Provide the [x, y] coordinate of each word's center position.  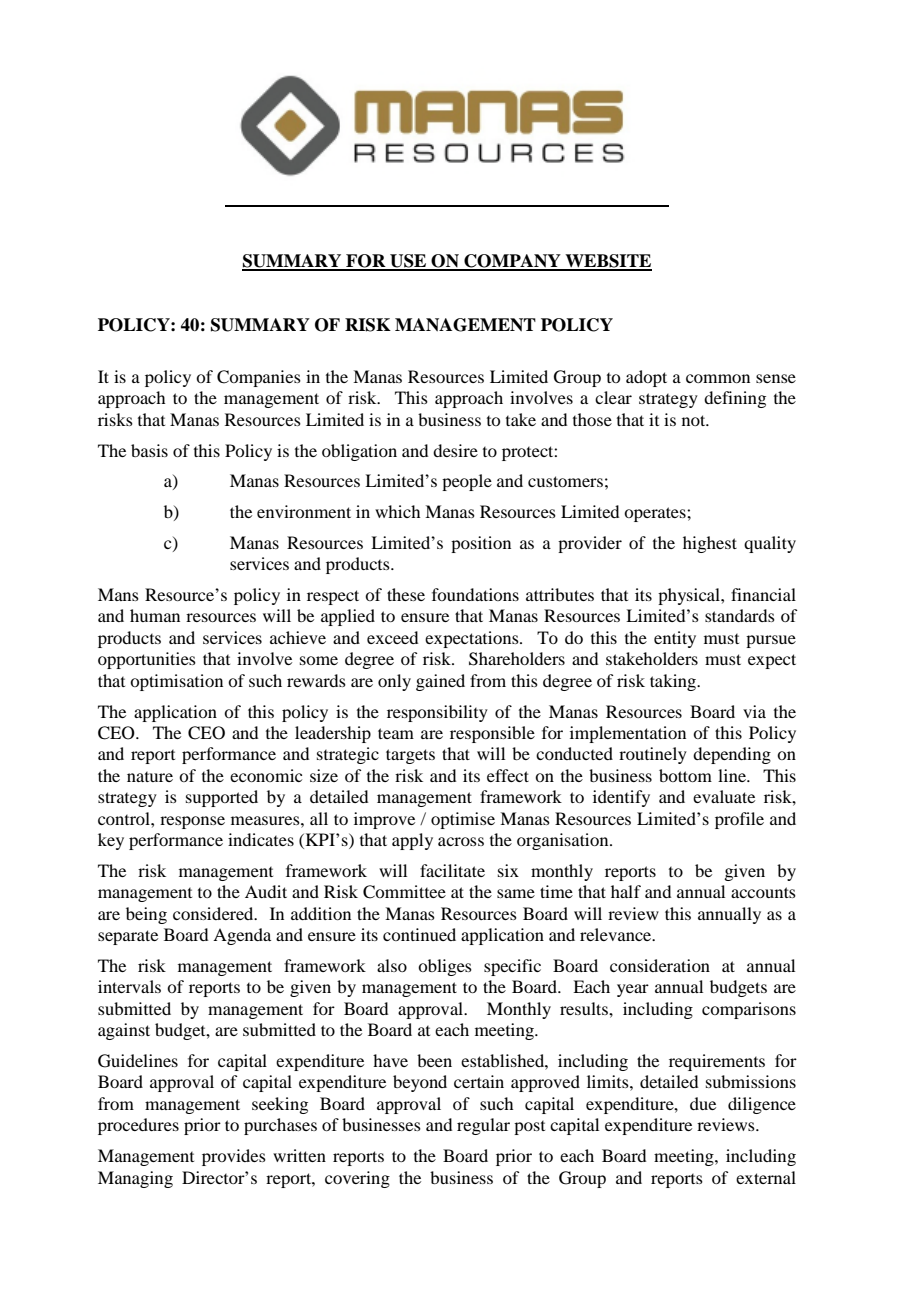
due [703, 1103]
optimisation [176, 682]
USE [408, 262]
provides [234, 1157]
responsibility [437, 713]
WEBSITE [607, 262]
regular [483, 1126]
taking [674, 682]
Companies [259, 378]
